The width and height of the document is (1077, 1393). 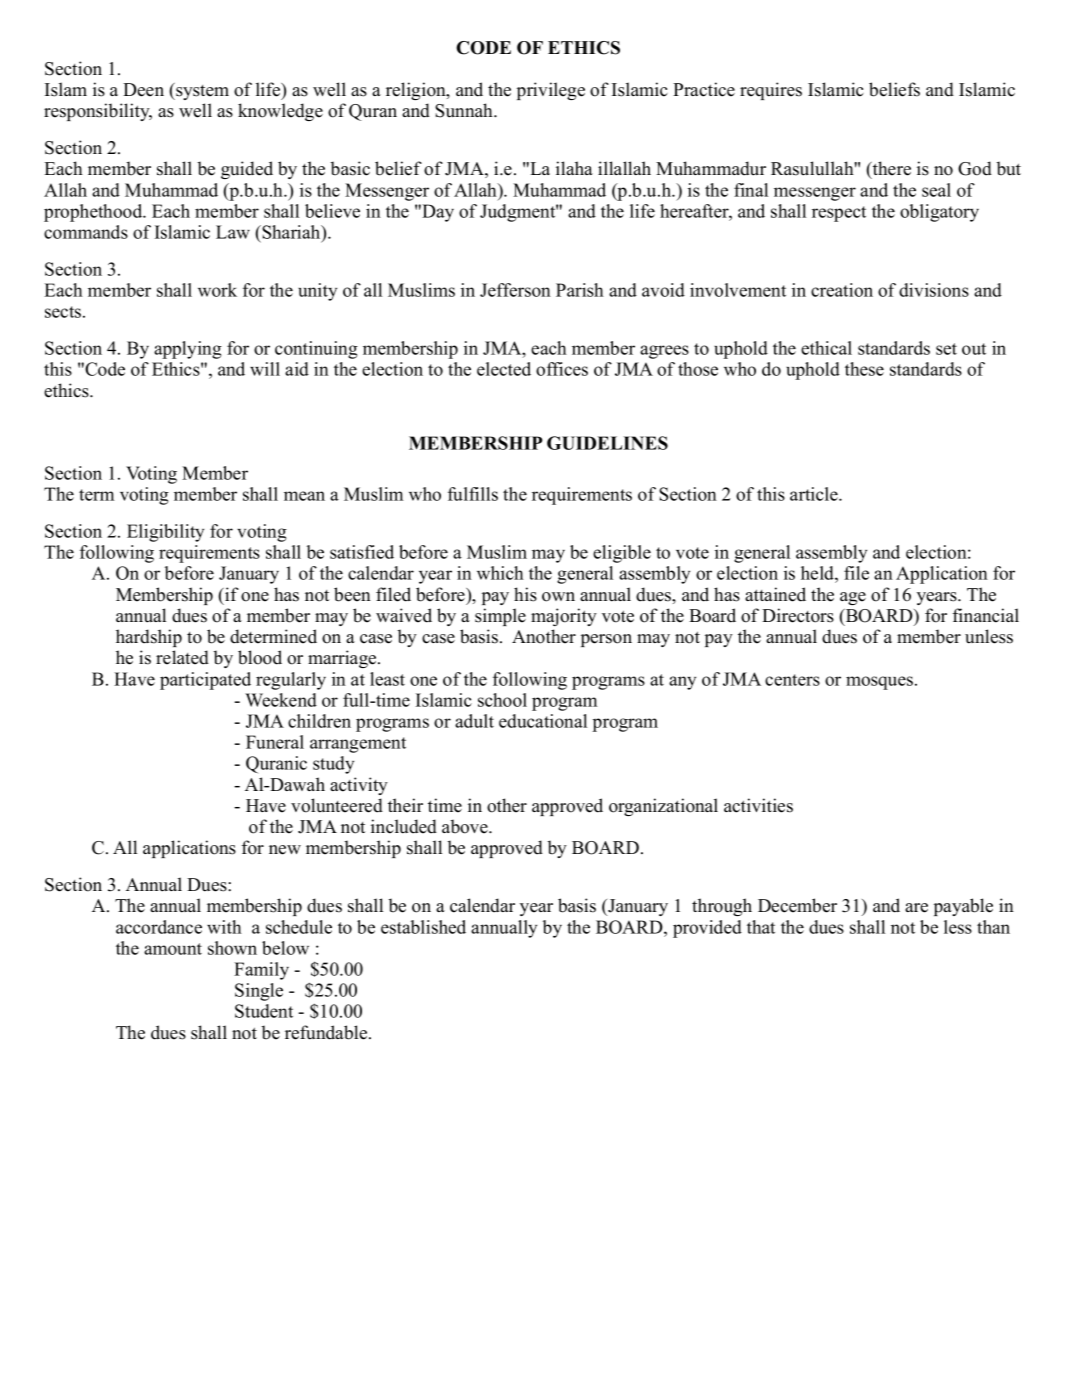 I want to click on Eligibility, so click(x=165, y=533).
